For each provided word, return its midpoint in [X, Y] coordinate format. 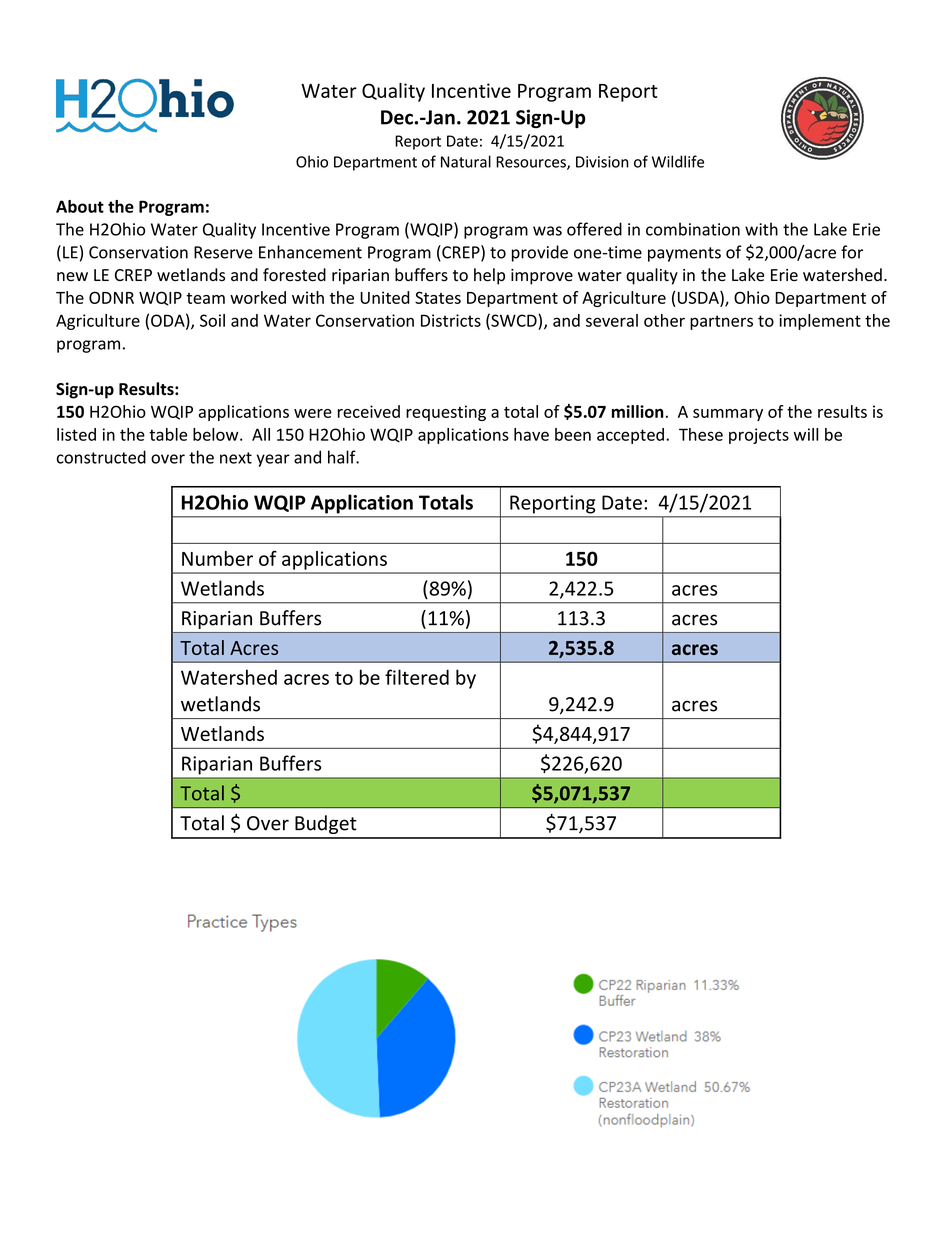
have [531, 434]
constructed [101, 457]
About [80, 206]
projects [759, 436]
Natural [466, 161]
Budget [326, 824]
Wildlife [678, 161]
